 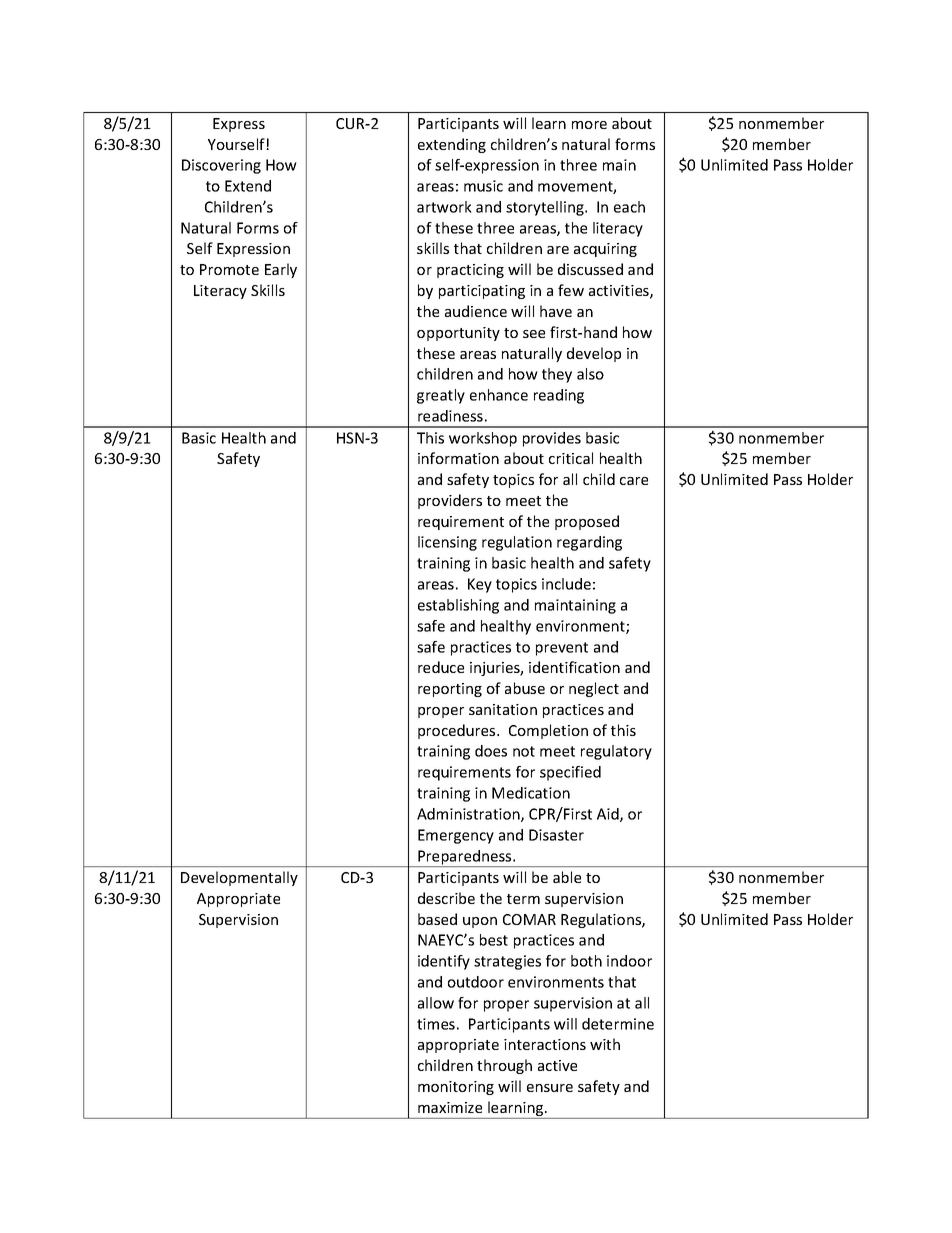 I want to click on more, so click(x=589, y=125).
